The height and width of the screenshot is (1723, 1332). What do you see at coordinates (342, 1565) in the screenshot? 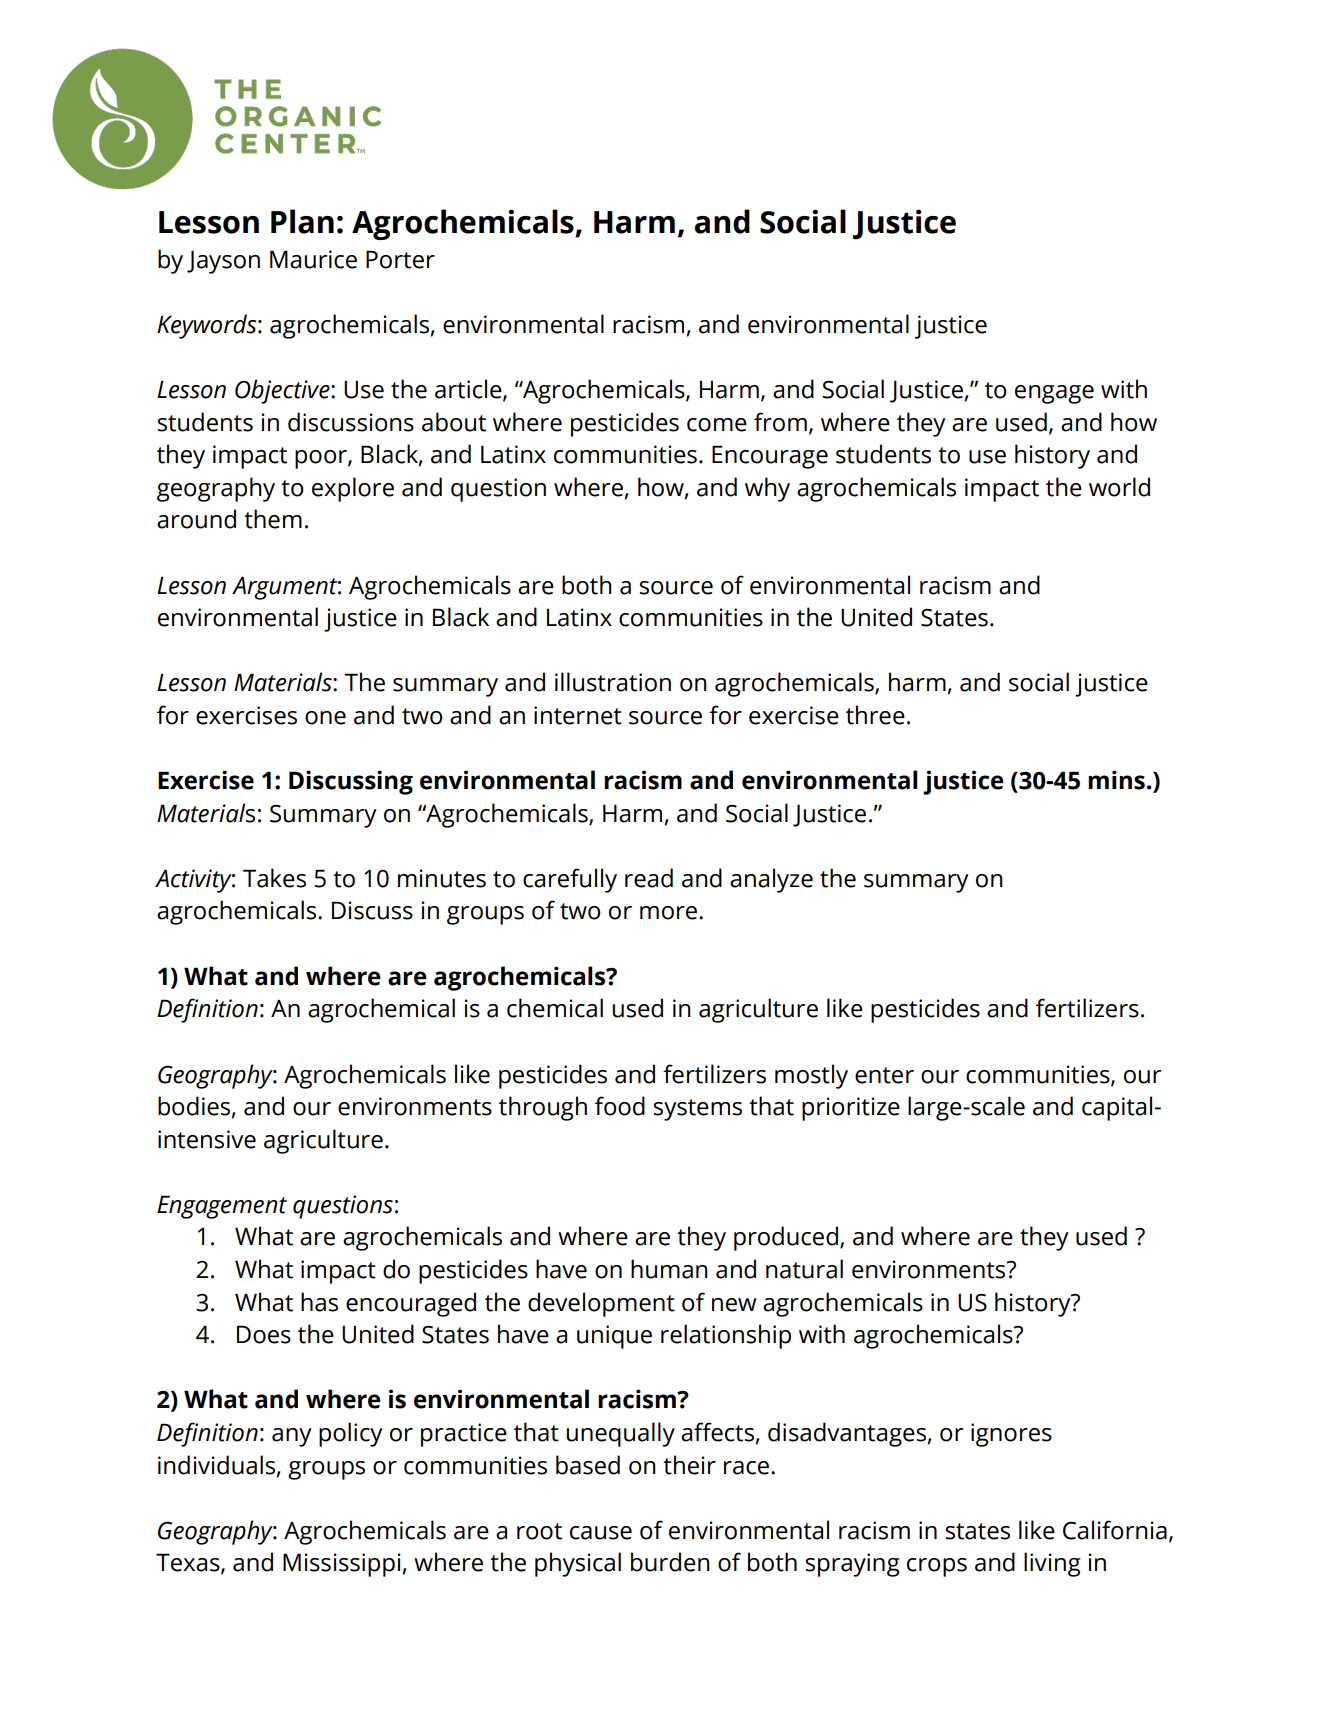
I see `Mississippi` at bounding box center [342, 1565].
